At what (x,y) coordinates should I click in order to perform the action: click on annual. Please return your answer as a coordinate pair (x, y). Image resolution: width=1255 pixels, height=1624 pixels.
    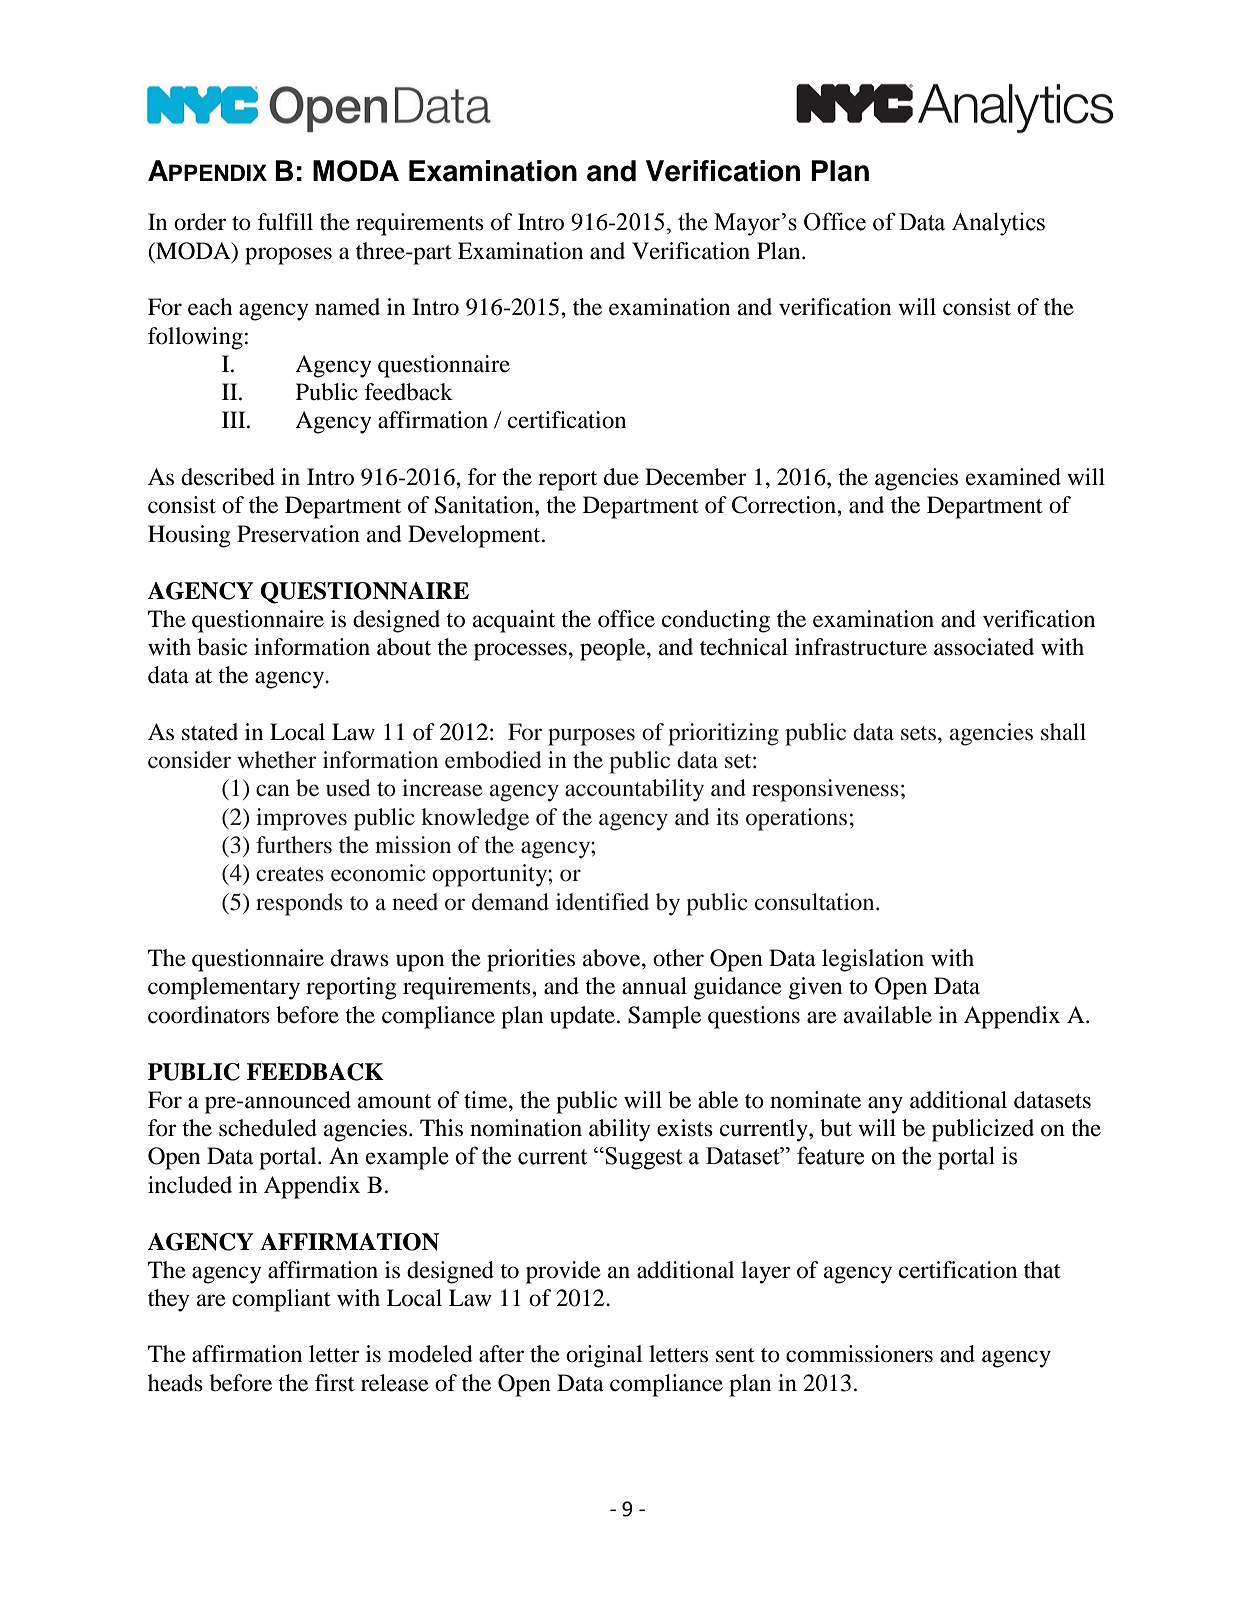
    Looking at the image, I should click on (654, 986).
